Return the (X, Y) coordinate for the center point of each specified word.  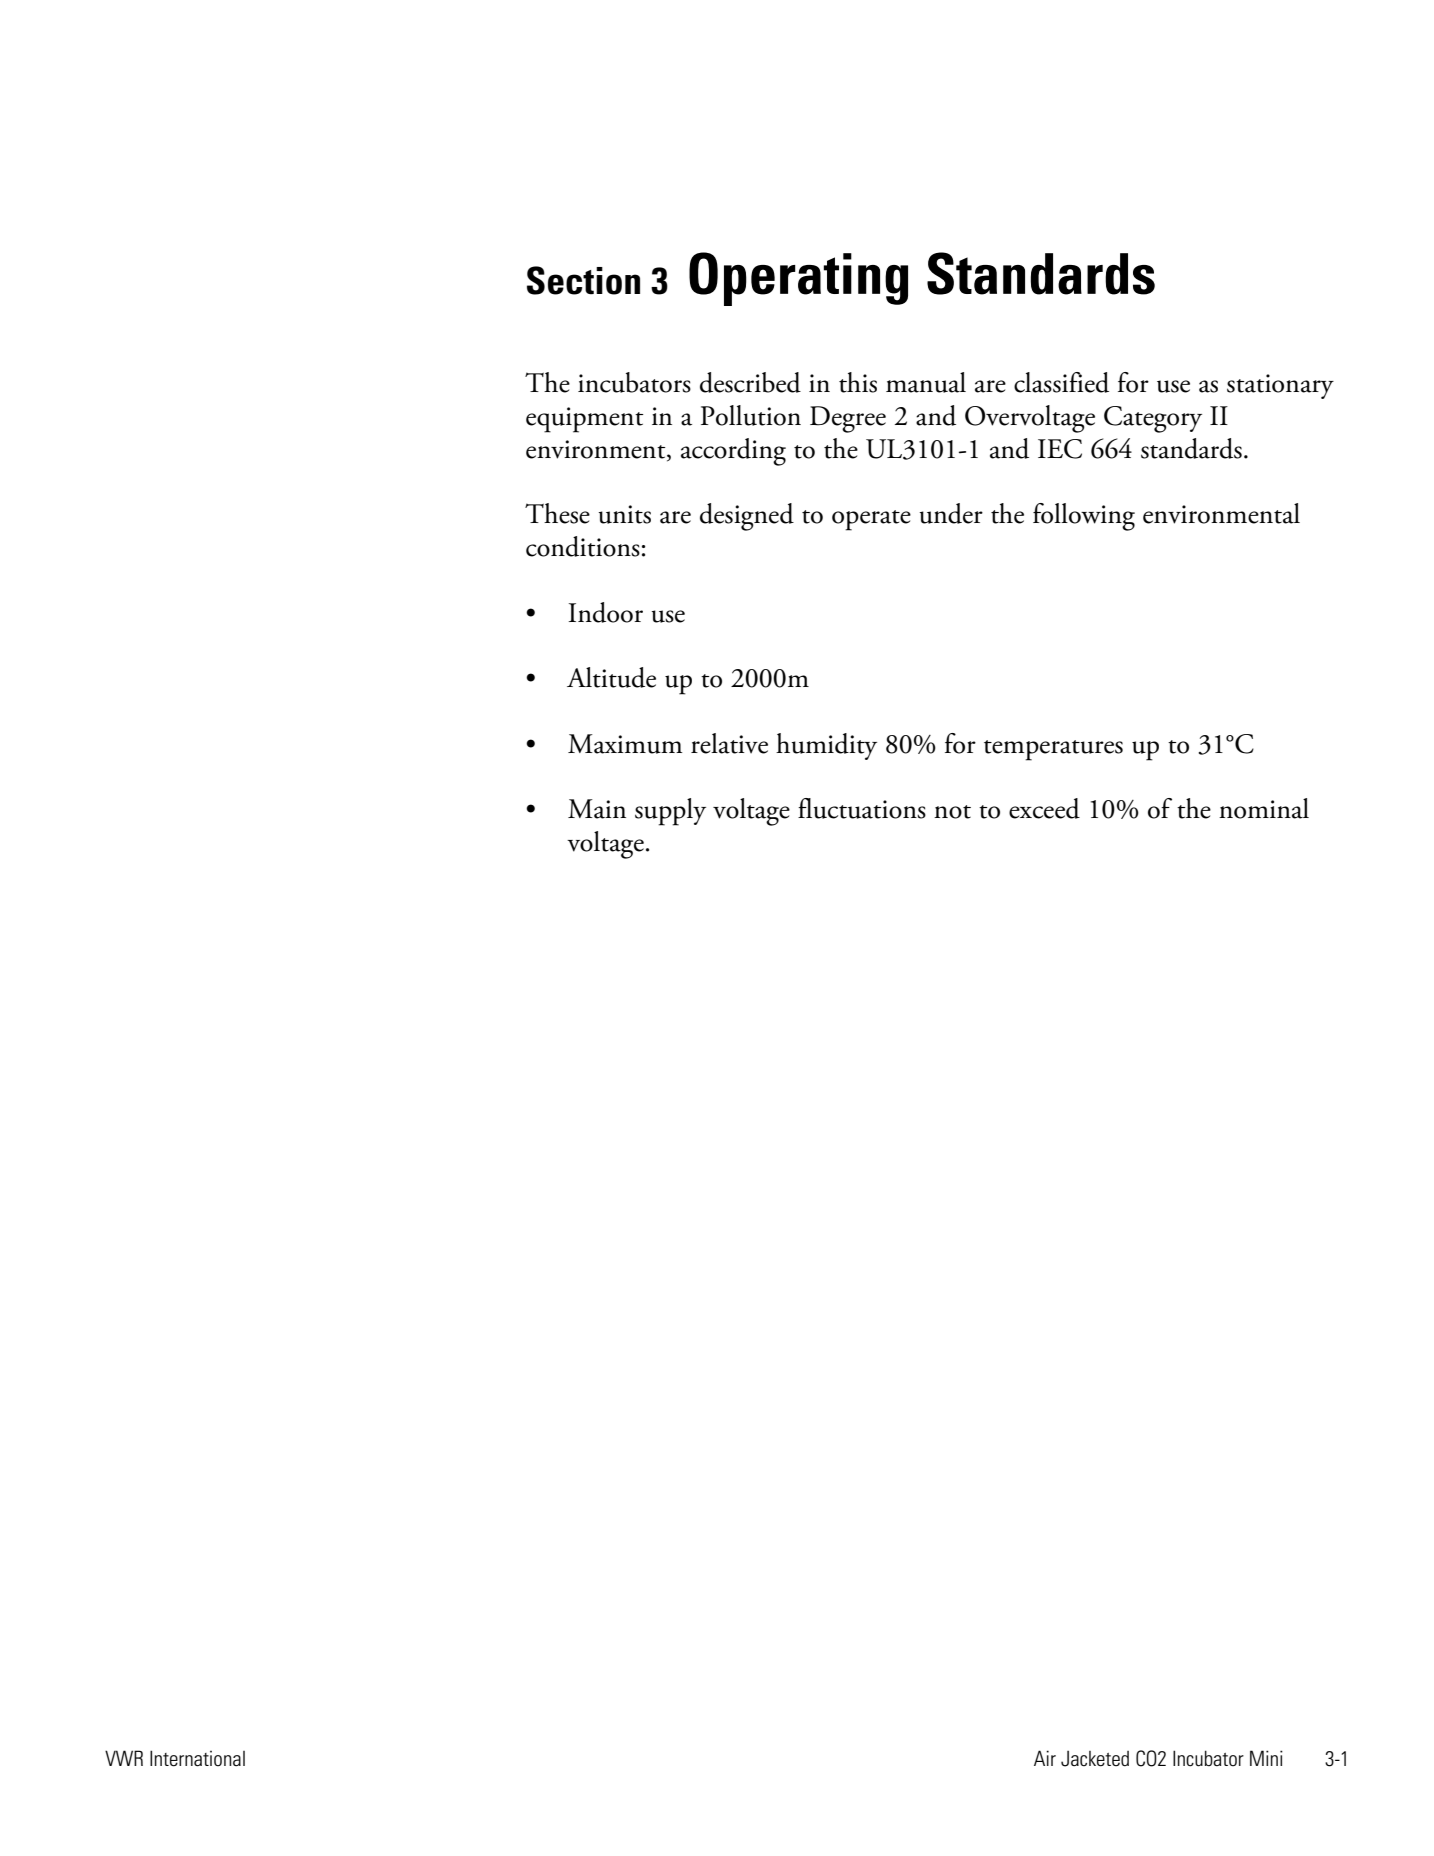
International (197, 1758)
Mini (1266, 1758)
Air (1045, 1758)
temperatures (1053, 750)
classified (1061, 382)
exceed (1044, 808)
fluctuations (862, 808)
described (750, 382)
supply (670, 812)
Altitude (611, 677)
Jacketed (1095, 1759)
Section (583, 280)
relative (729, 743)
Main (597, 809)
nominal (1264, 808)
